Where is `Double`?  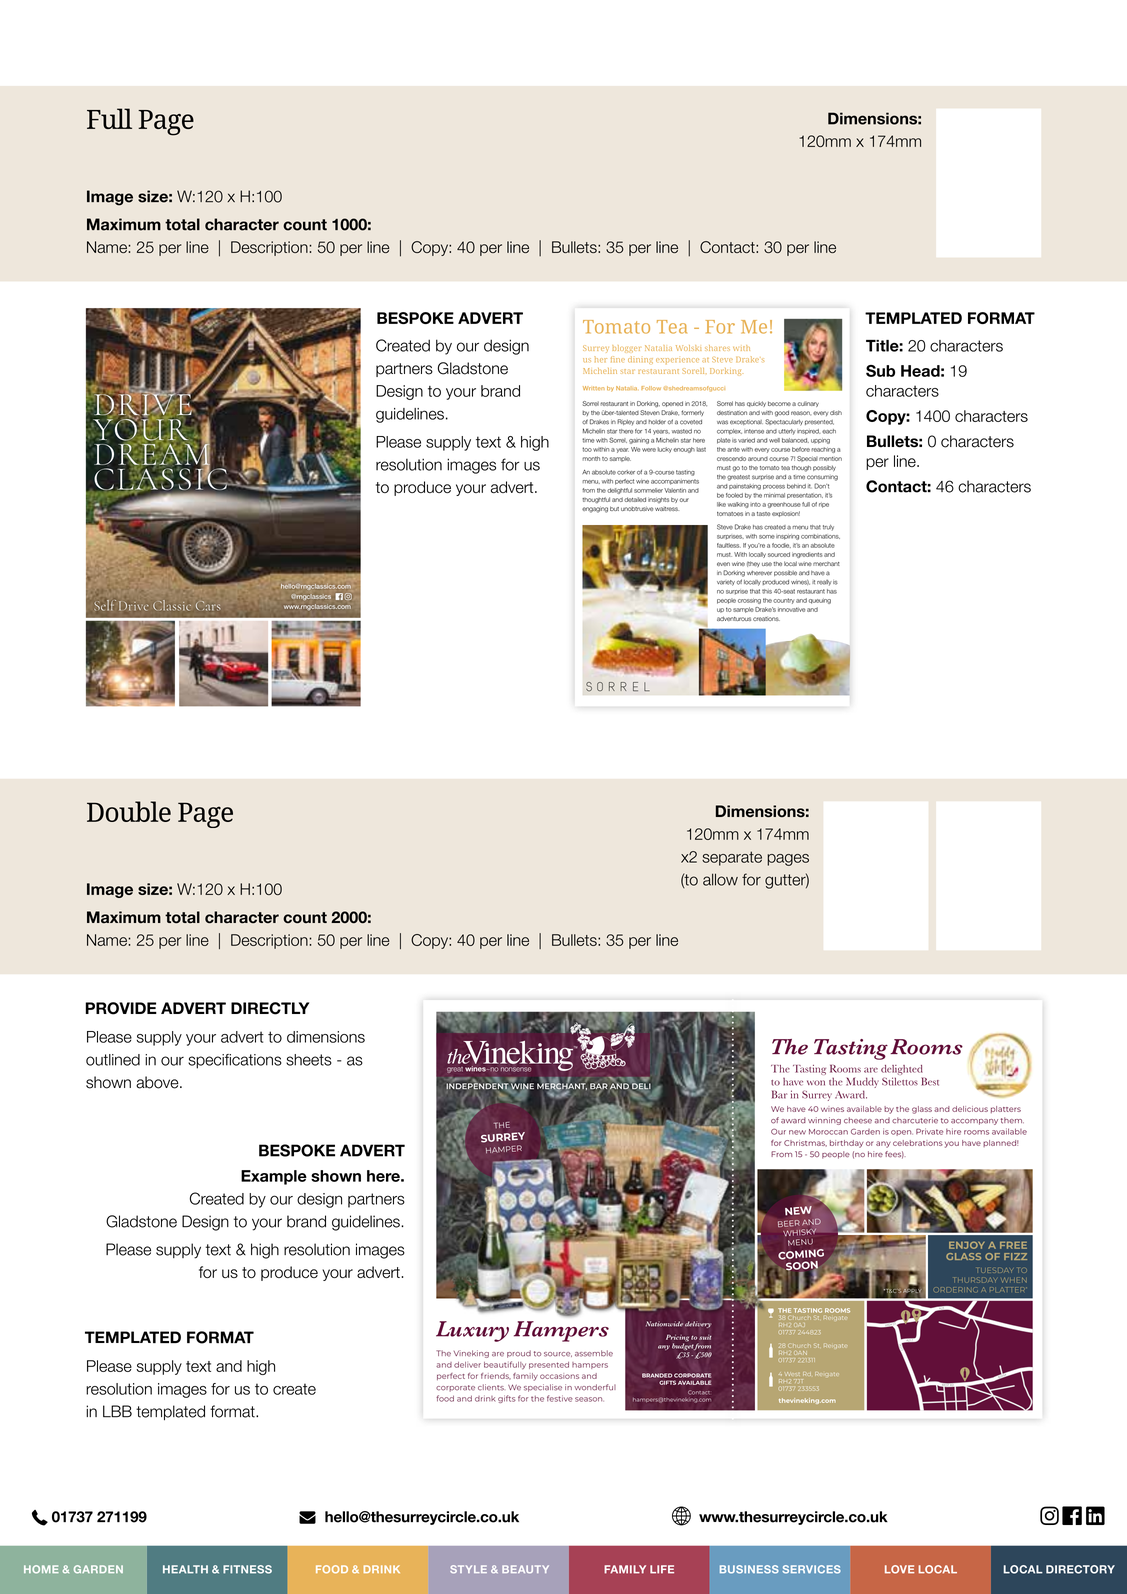
Double is located at coordinates (129, 811).
